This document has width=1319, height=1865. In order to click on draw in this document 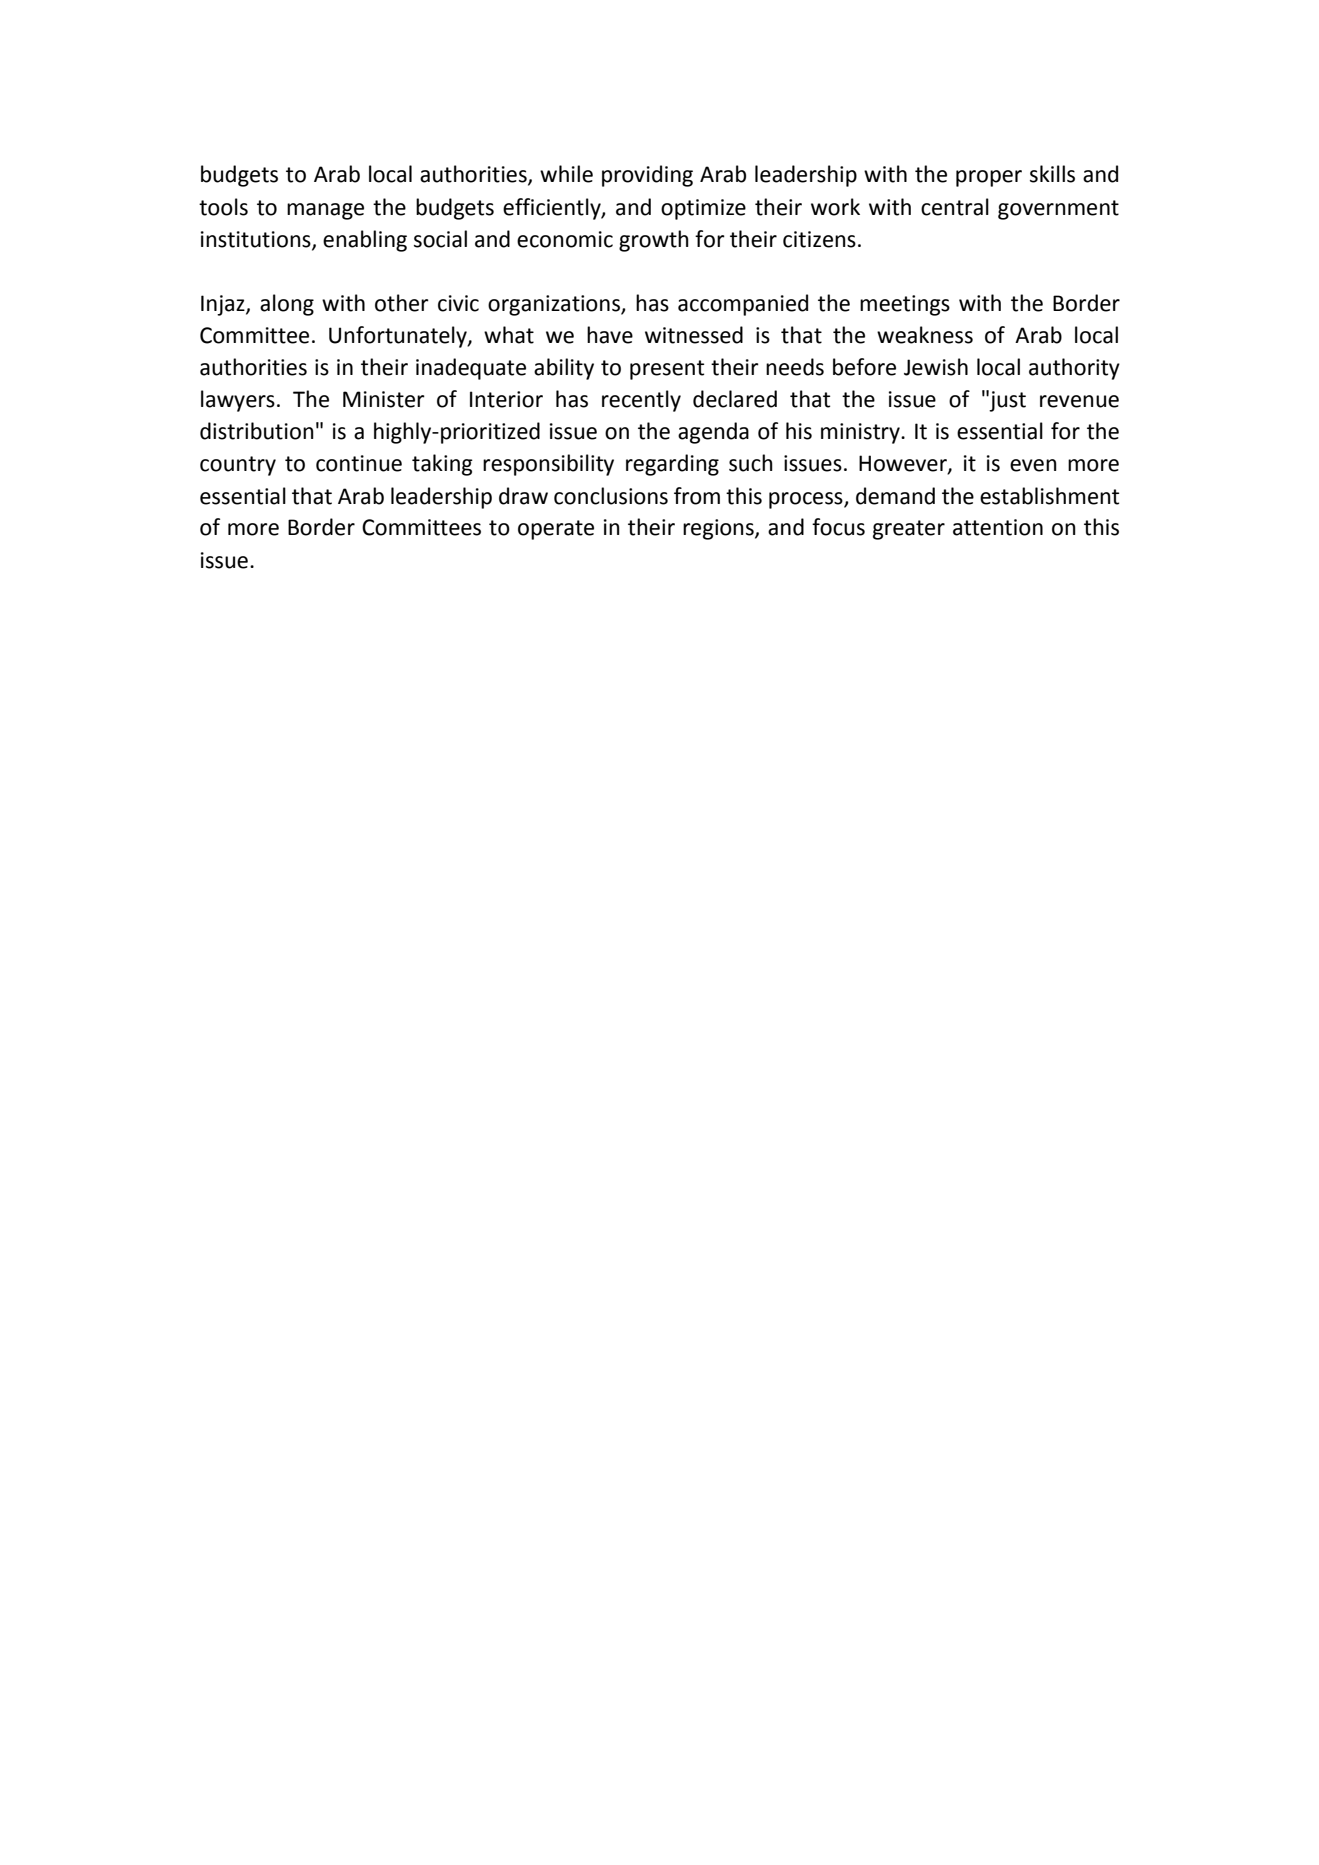, I will do `click(523, 496)`.
